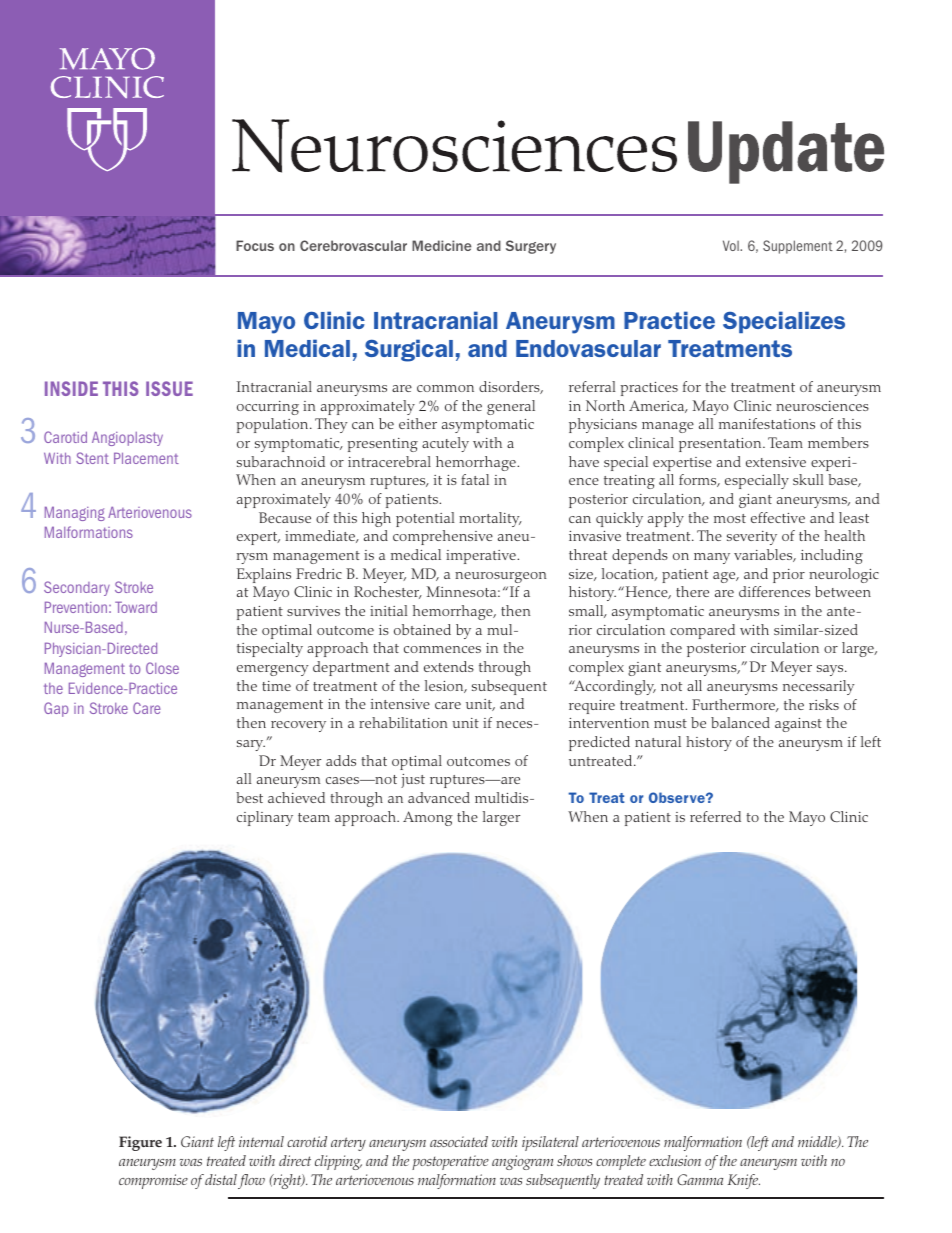 This page has height=1233, width=952. Describe the element at coordinates (428, 818) in the page. I see `Among` at that location.
